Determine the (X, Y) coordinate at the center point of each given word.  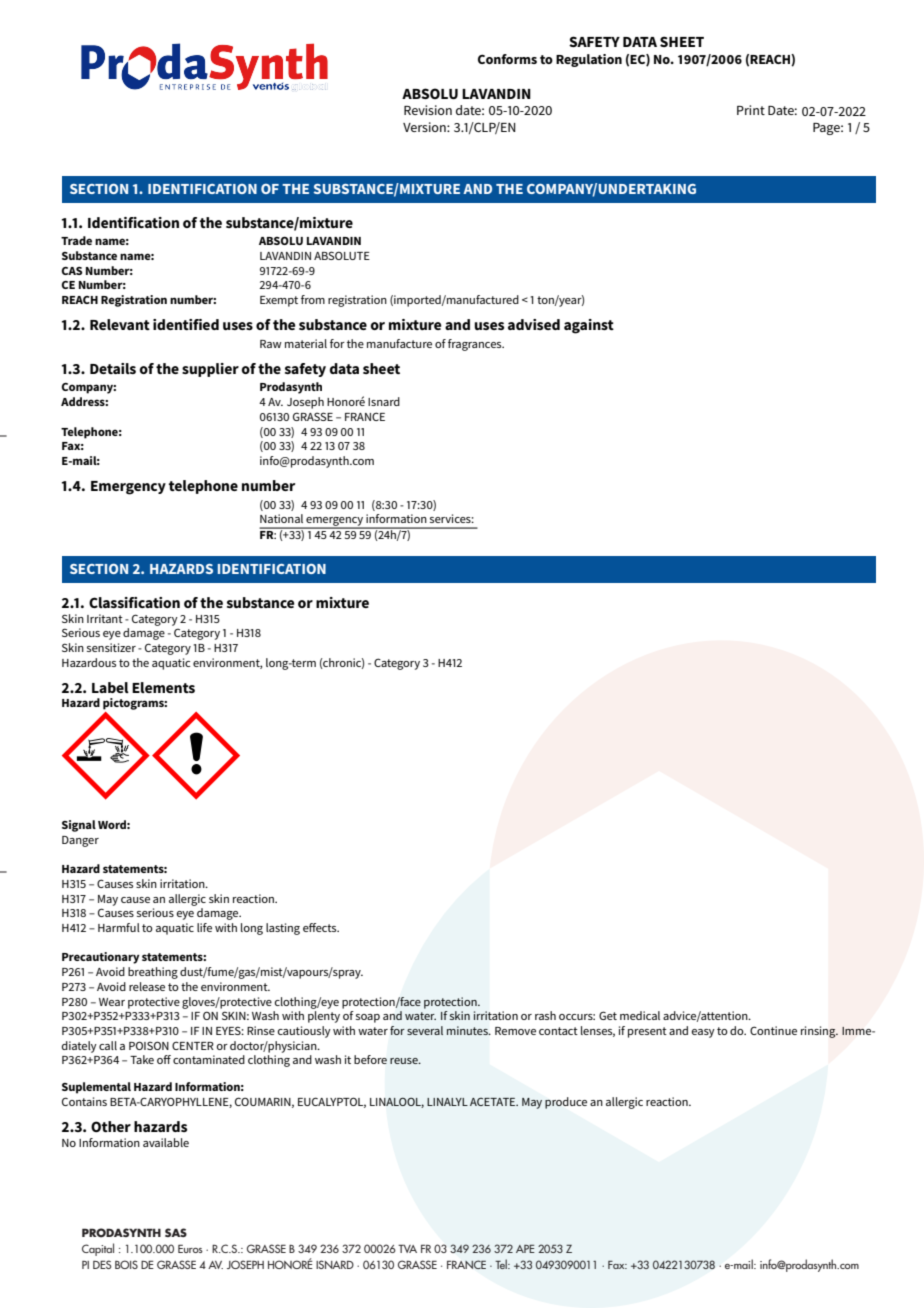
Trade (76, 240)
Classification (134, 602)
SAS (176, 1232)
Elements (163, 687)
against (589, 326)
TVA (407, 1248)
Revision (428, 110)
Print (751, 110)
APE (525, 1248)
